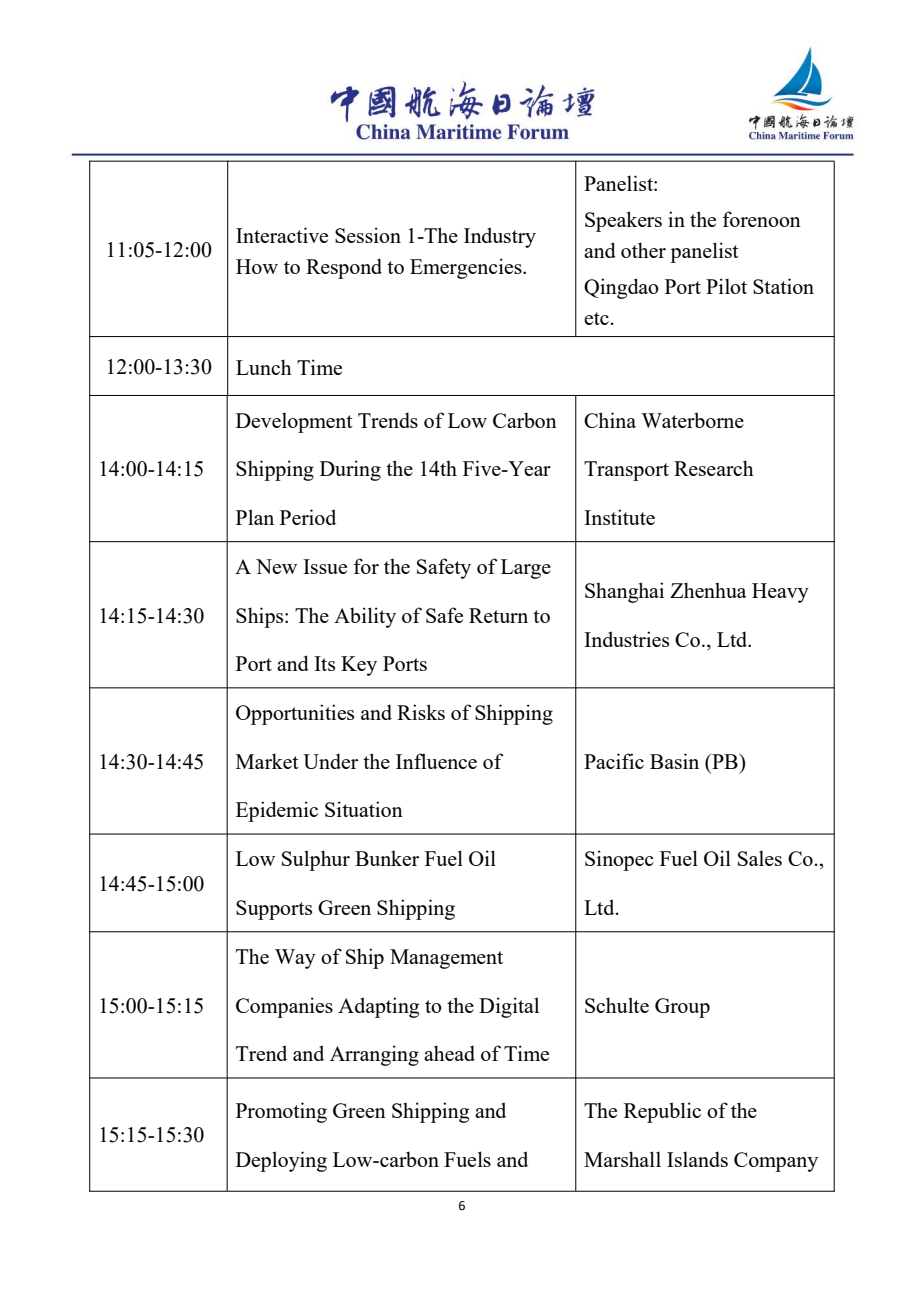 The height and width of the image is (1308, 924). What do you see at coordinates (622, 1159) in the image?
I see `Marshall` at bounding box center [622, 1159].
